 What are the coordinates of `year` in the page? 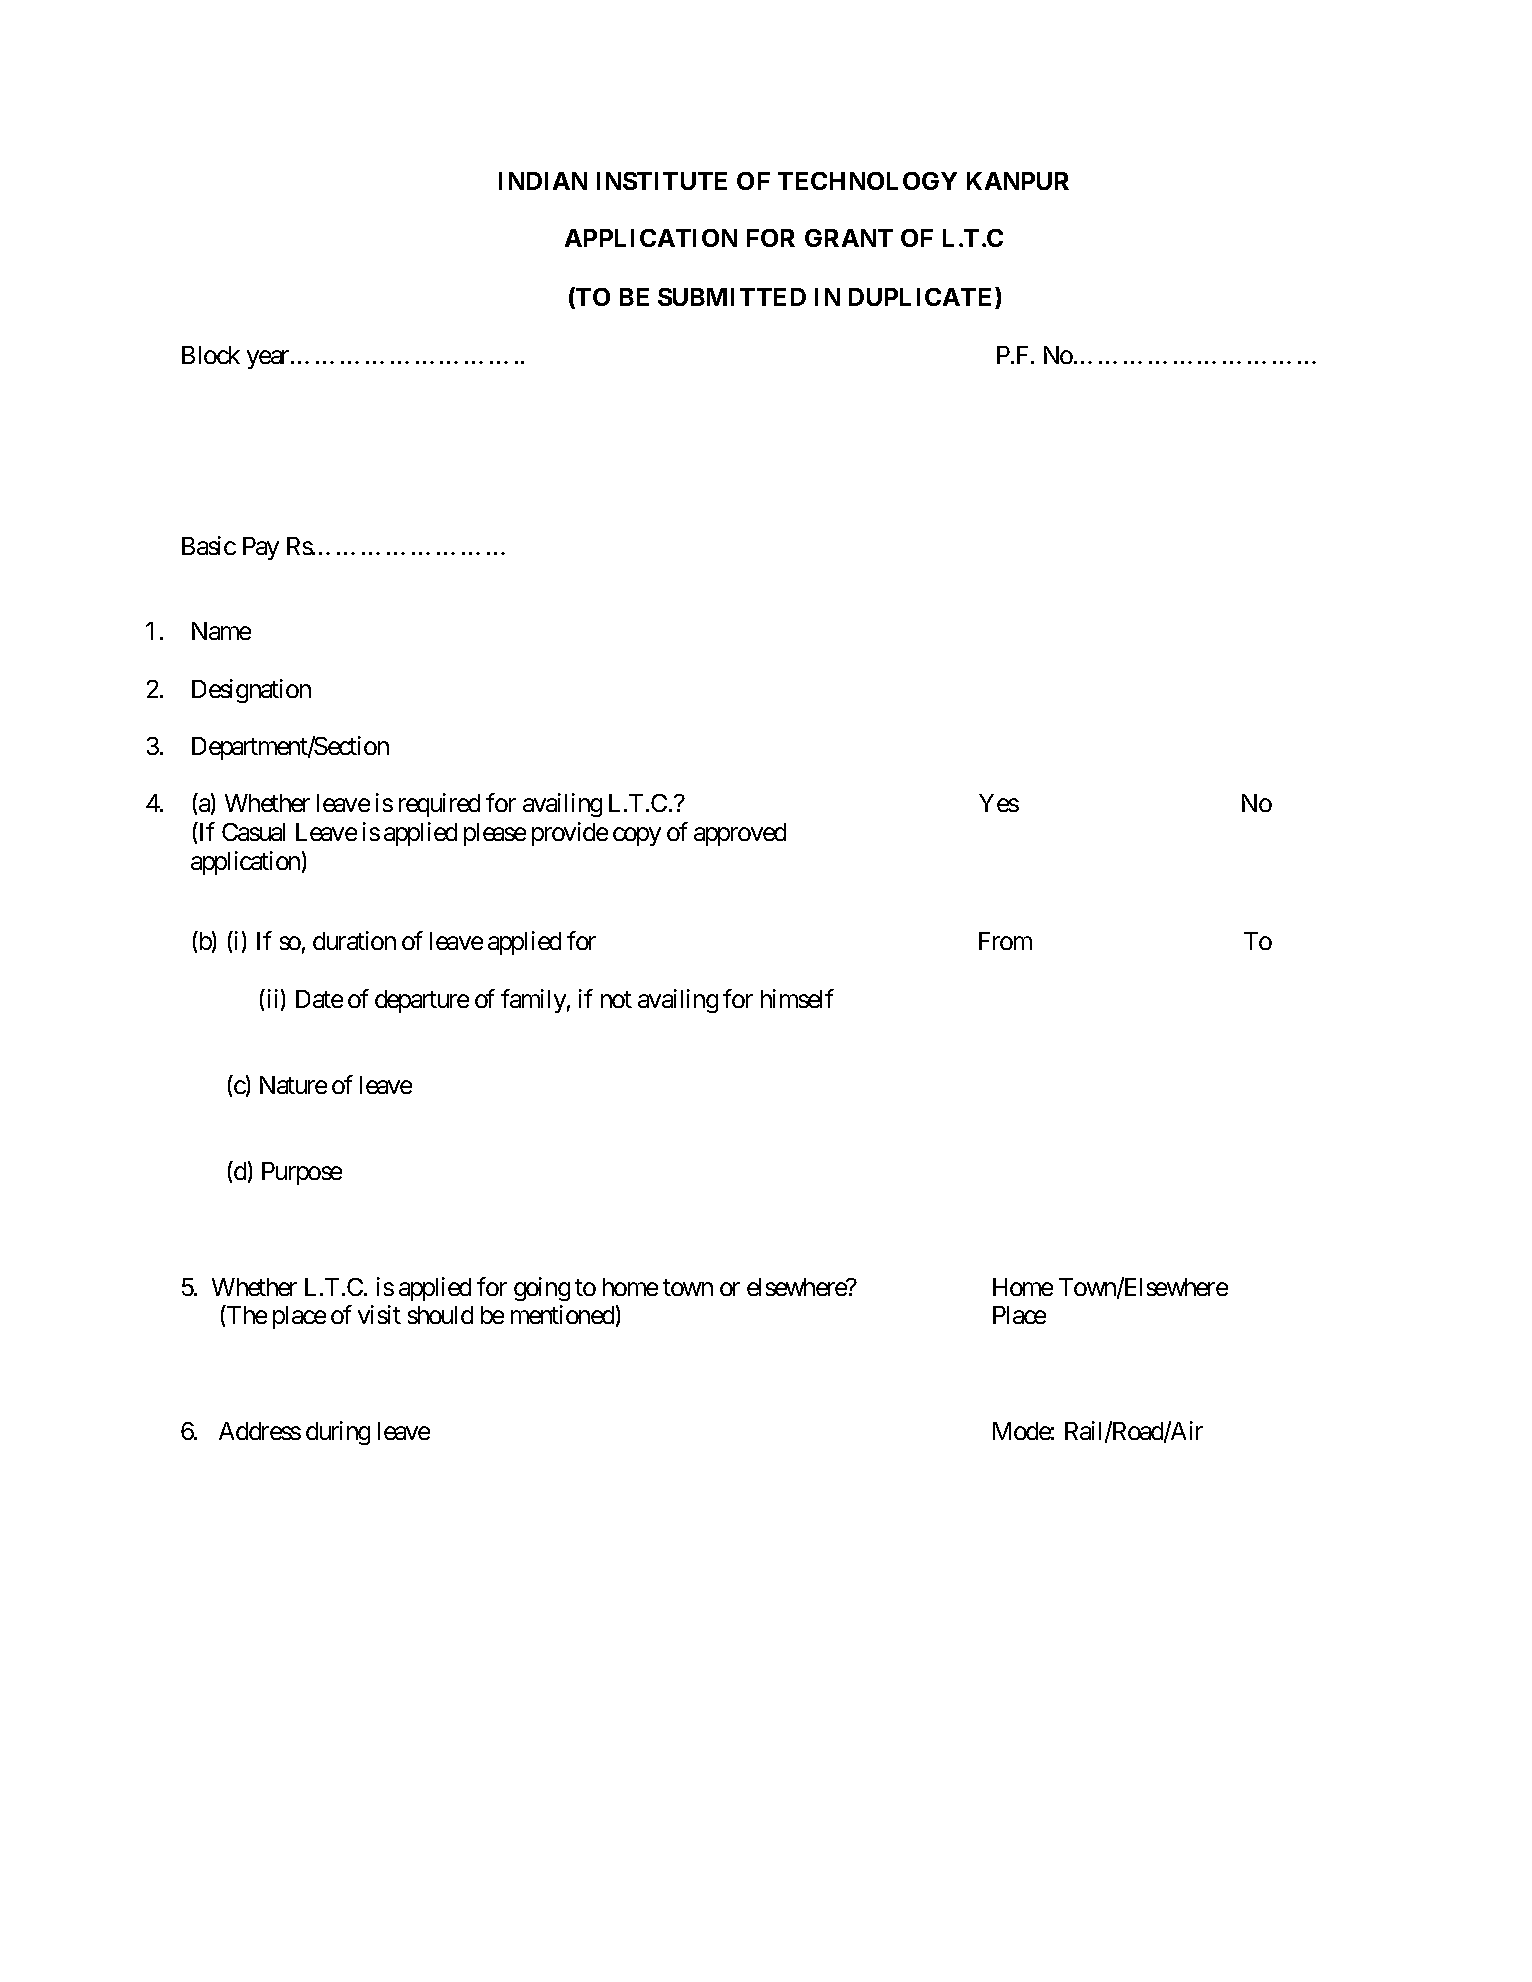 It's located at (269, 359).
